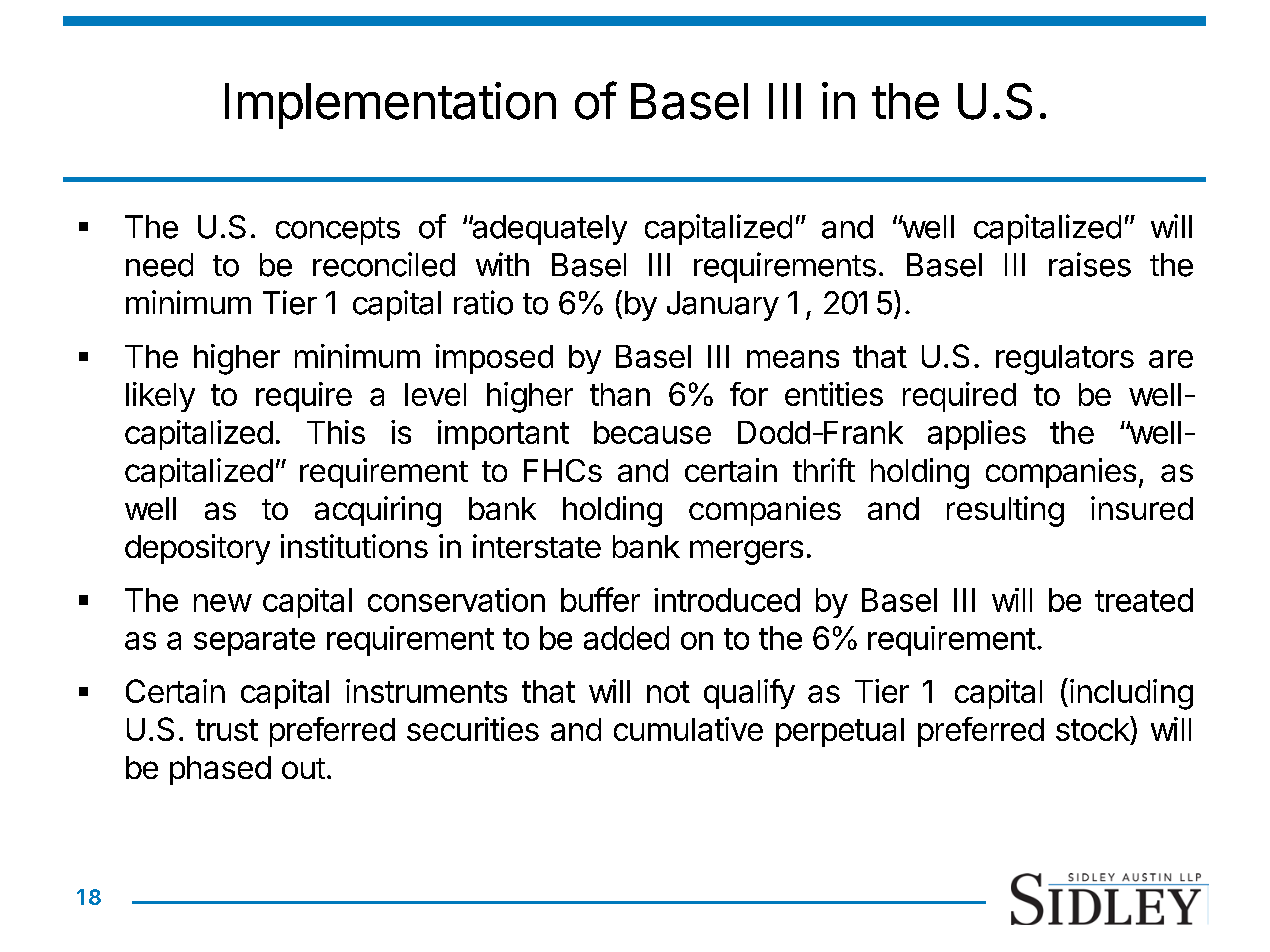  Describe the element at coordinates (390, 105) in the document. I see `Implementation` at that location.
